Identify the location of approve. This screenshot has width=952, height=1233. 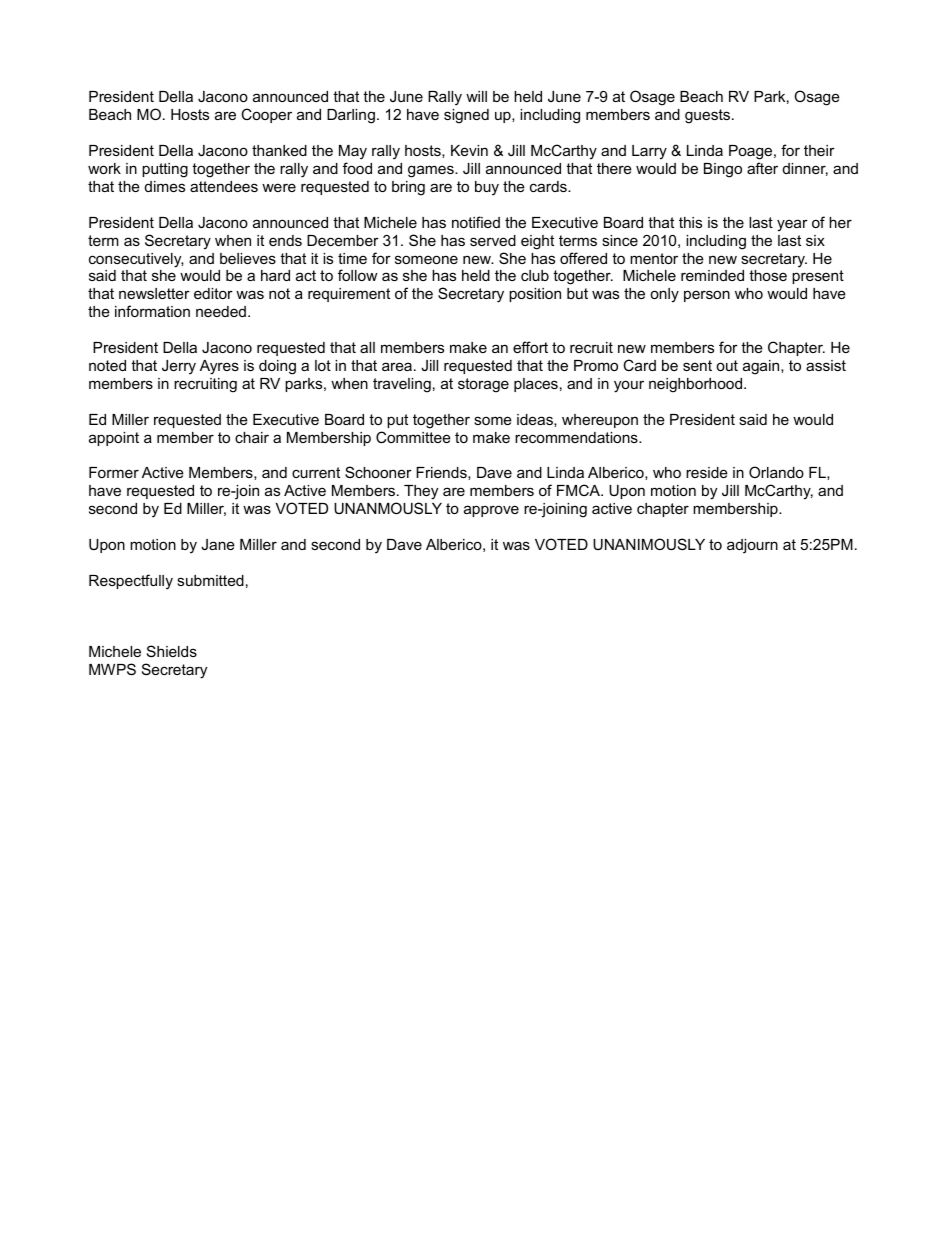
(491, 511).
